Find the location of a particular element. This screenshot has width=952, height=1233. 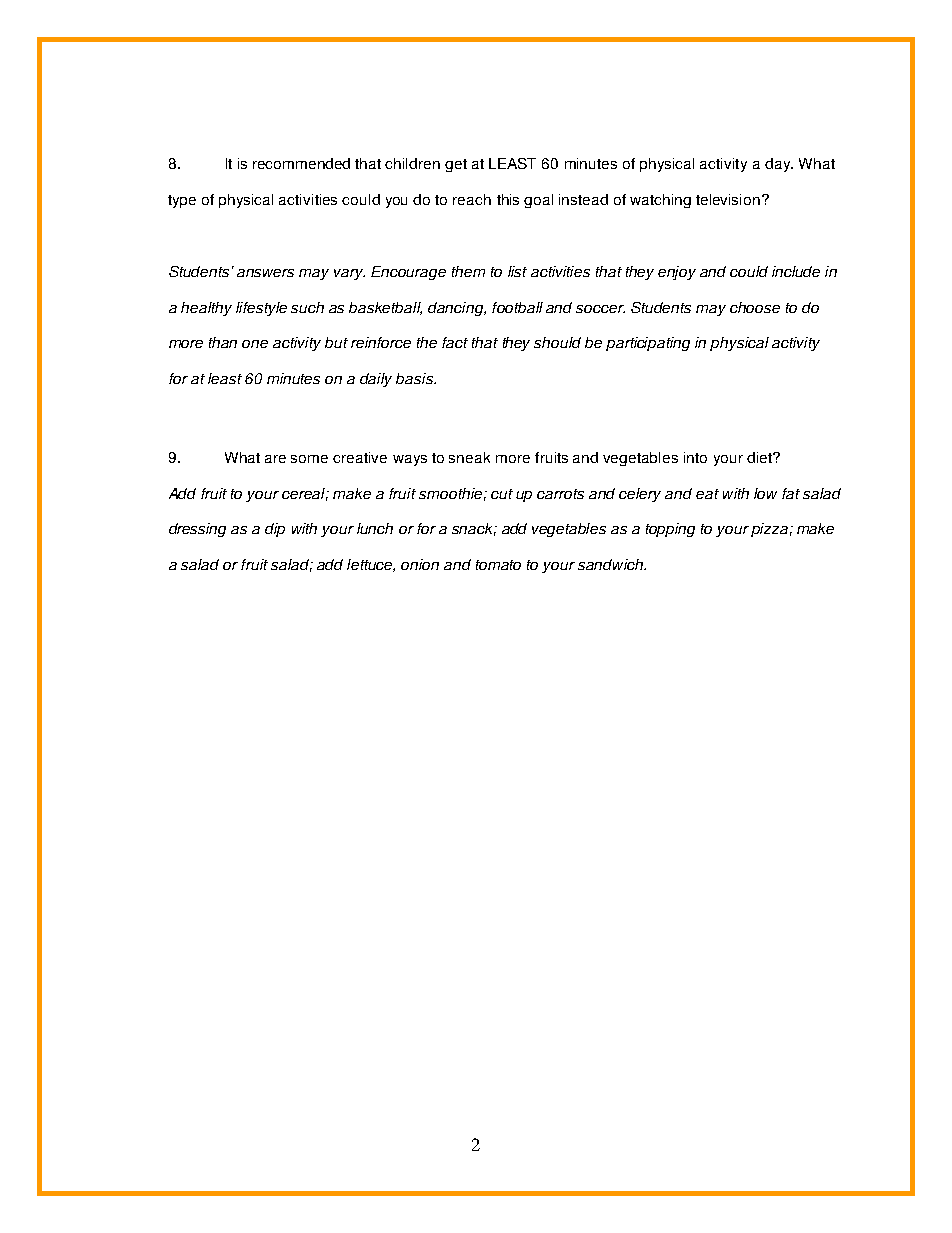

reach is located at coordinates (472, 199).
